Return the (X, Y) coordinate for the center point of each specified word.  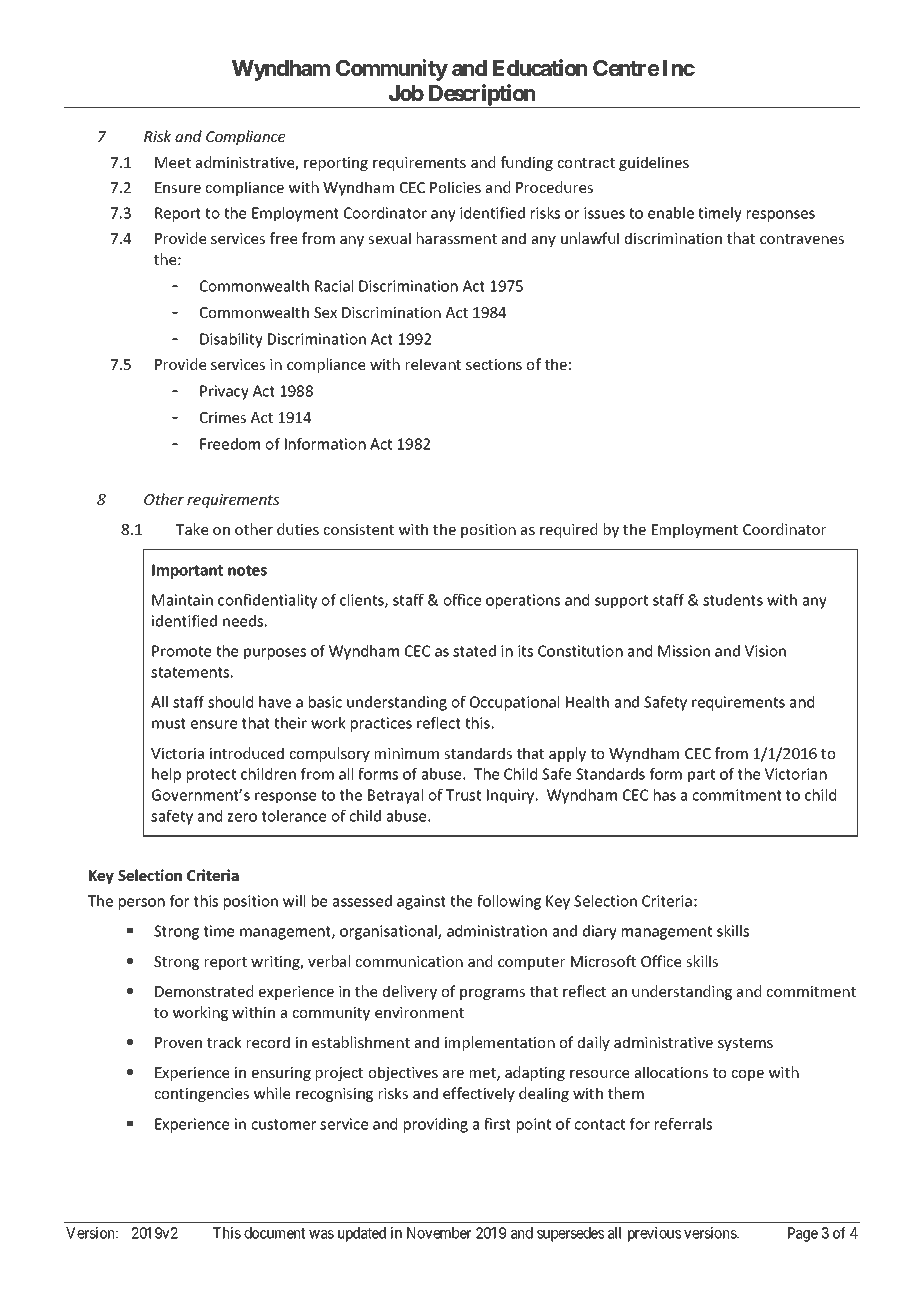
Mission (684, 651)
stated (474, 651)
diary (600, 932)
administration (497, 931)
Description (482, 96)
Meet (173, 162)
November (439, 1233)
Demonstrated (204, 991)
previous (654, 1234)
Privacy (224, 392)
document (274, 1233)
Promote (181, 651)
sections (494, 364)
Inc (679, 68)
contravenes (802, 239)
